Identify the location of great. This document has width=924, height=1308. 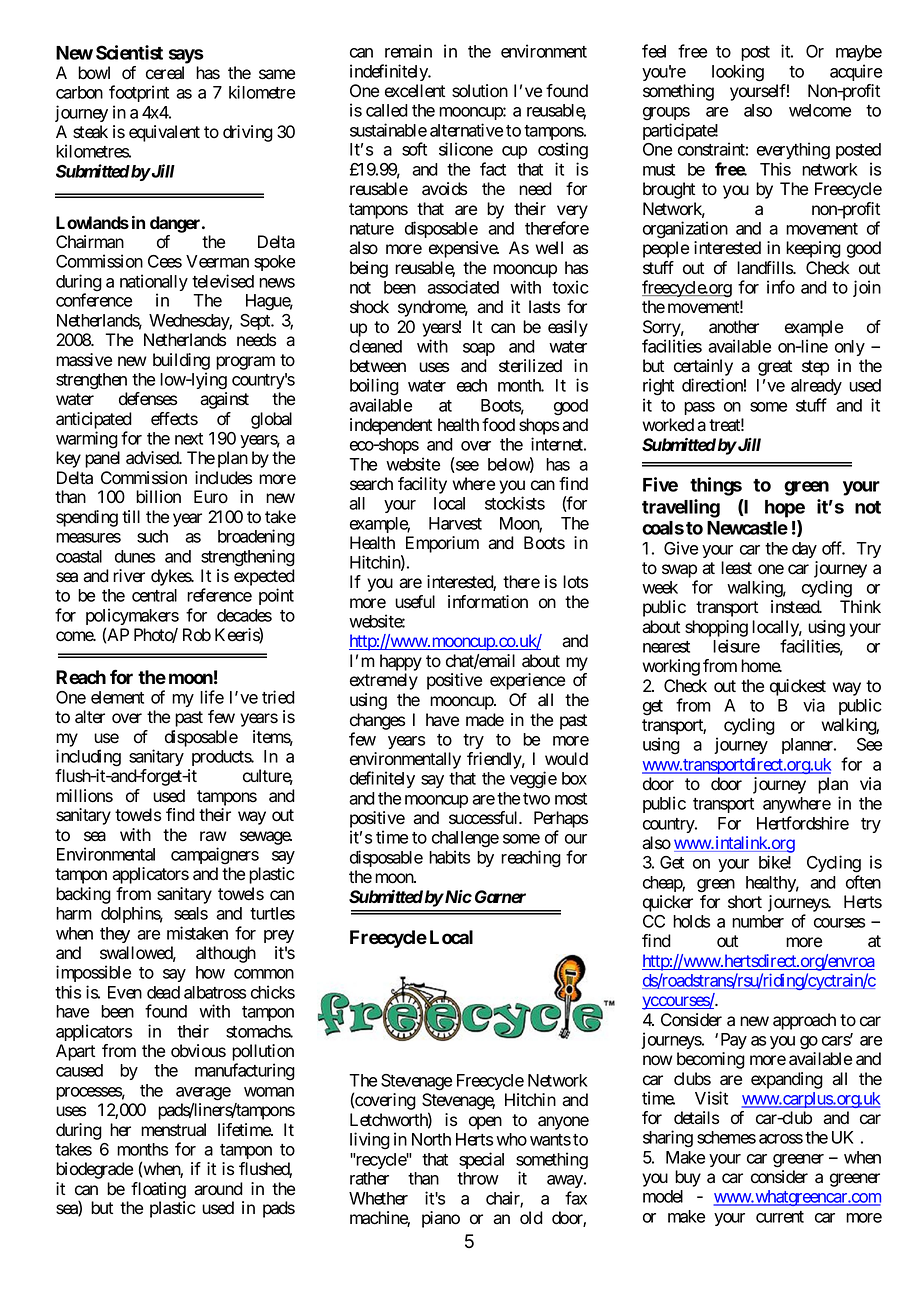
(775, 368).
